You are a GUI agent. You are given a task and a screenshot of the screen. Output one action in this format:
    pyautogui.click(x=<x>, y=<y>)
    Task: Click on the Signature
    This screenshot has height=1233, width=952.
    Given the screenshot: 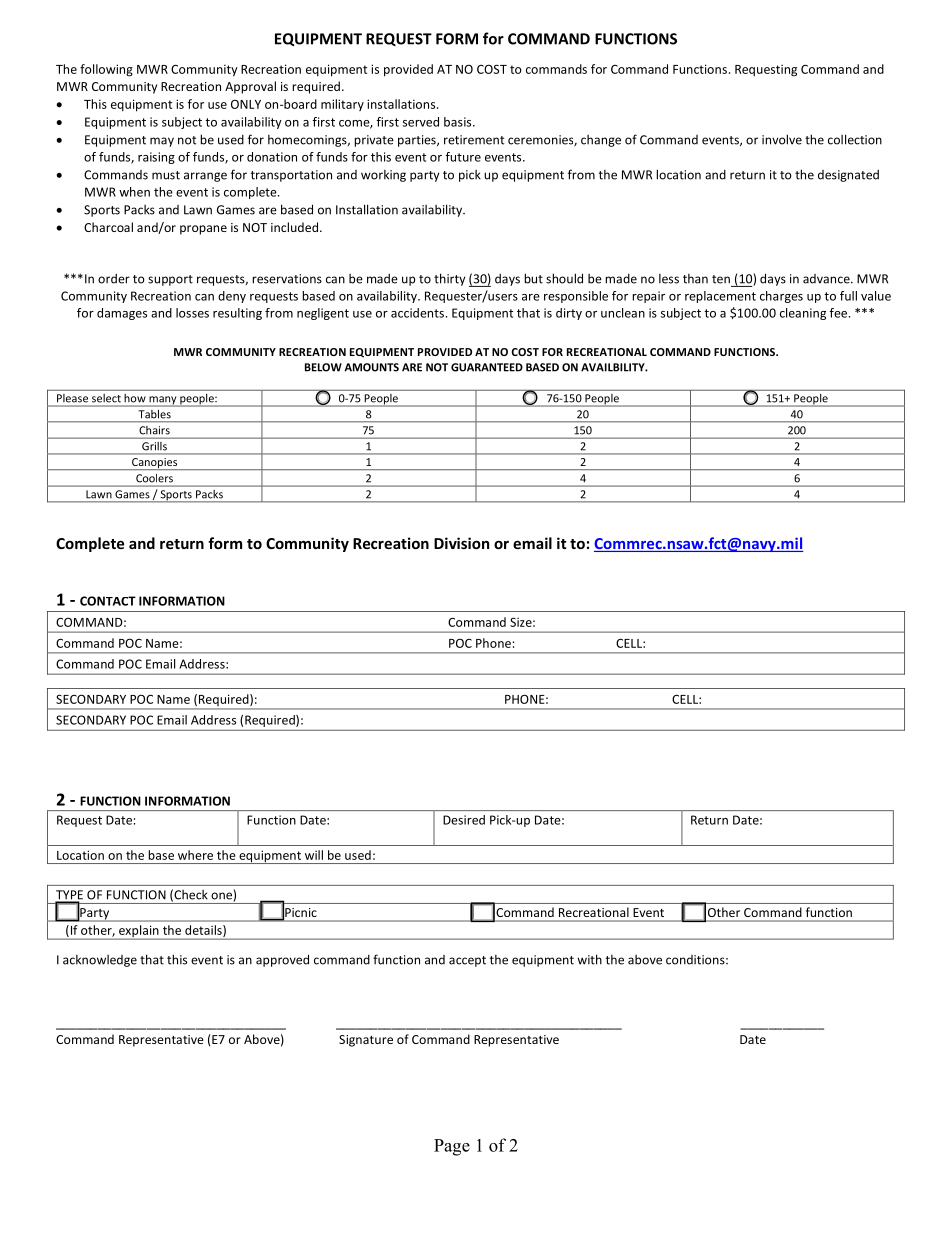 What is the action you would take?
    pyautogui.click(x=366, y=1041)
